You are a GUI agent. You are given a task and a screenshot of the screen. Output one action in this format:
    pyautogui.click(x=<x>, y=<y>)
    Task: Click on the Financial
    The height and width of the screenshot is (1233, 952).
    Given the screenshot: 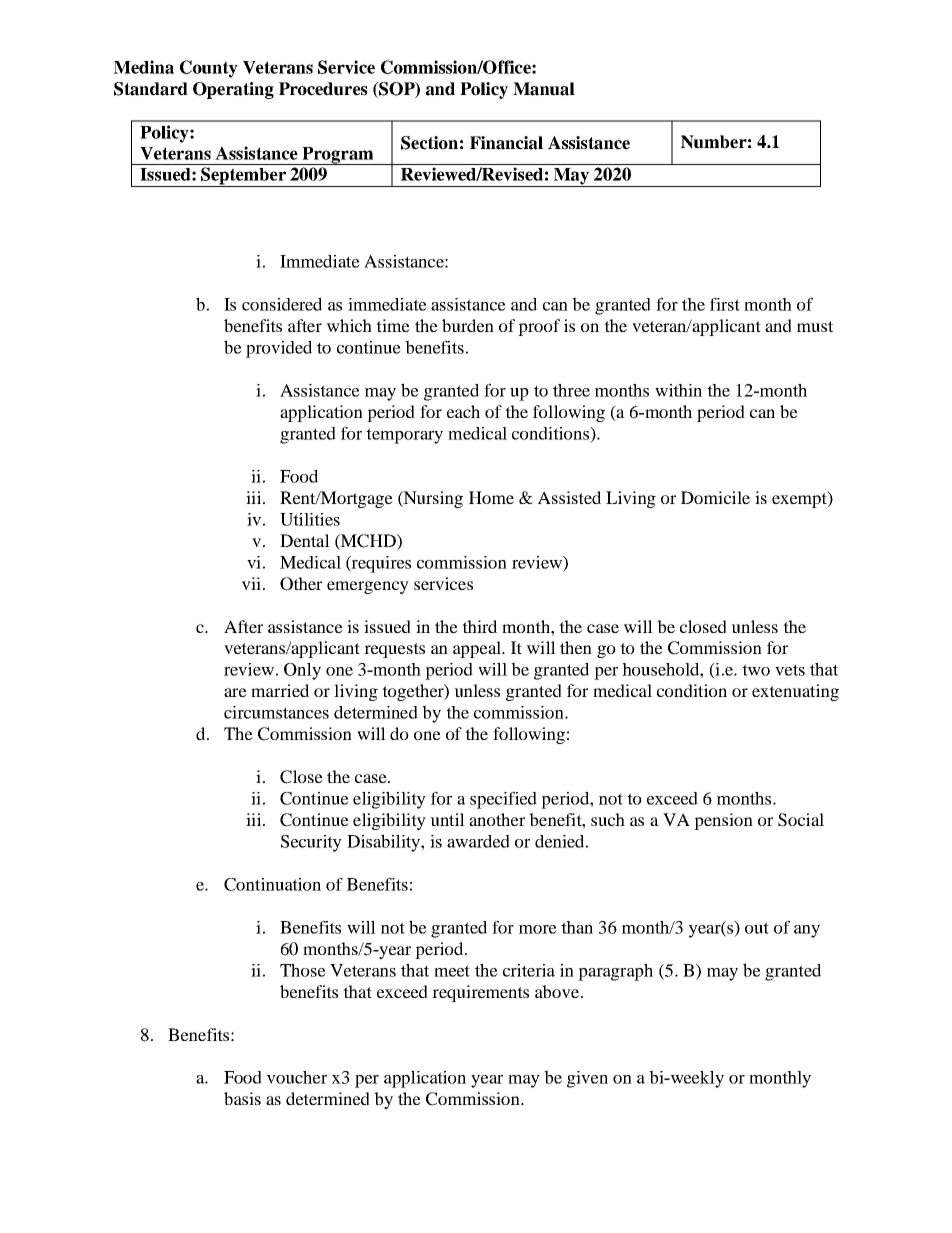 What is the action you would take?
    pyautogui.click(x=506, y=143)
